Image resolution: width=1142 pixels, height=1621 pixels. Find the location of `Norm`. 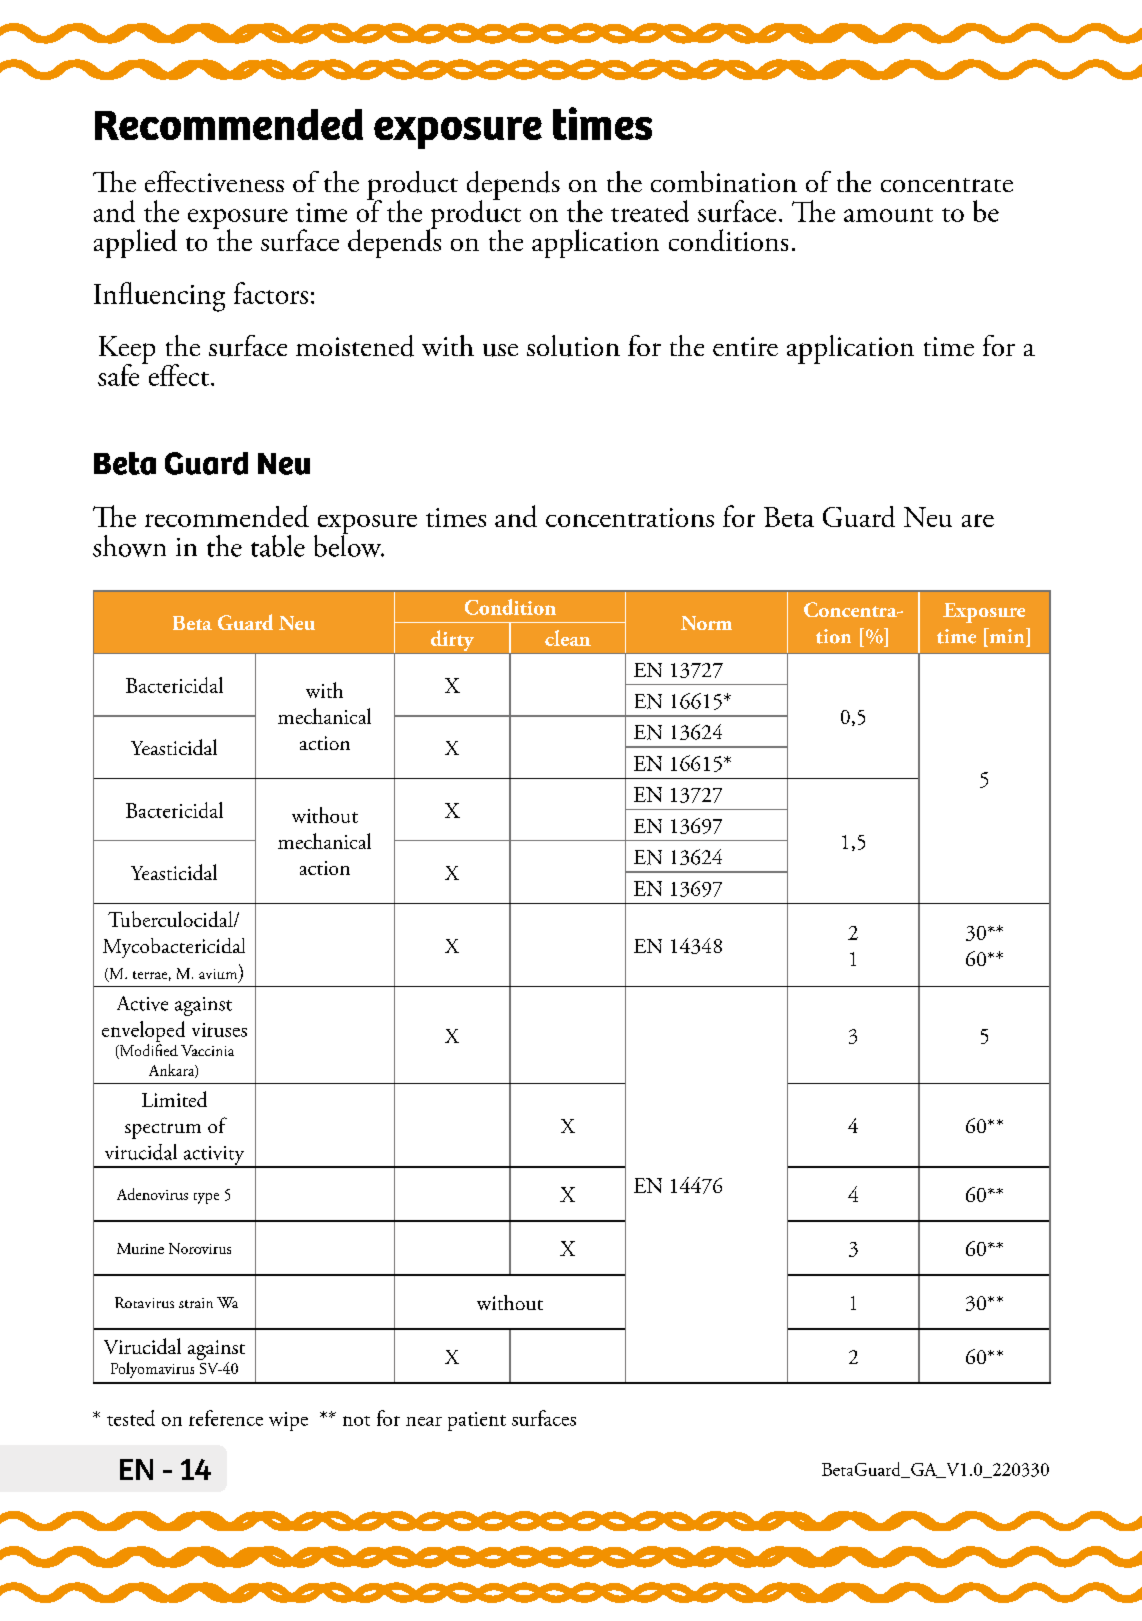

Norm is located at coordinates (706, 623).
